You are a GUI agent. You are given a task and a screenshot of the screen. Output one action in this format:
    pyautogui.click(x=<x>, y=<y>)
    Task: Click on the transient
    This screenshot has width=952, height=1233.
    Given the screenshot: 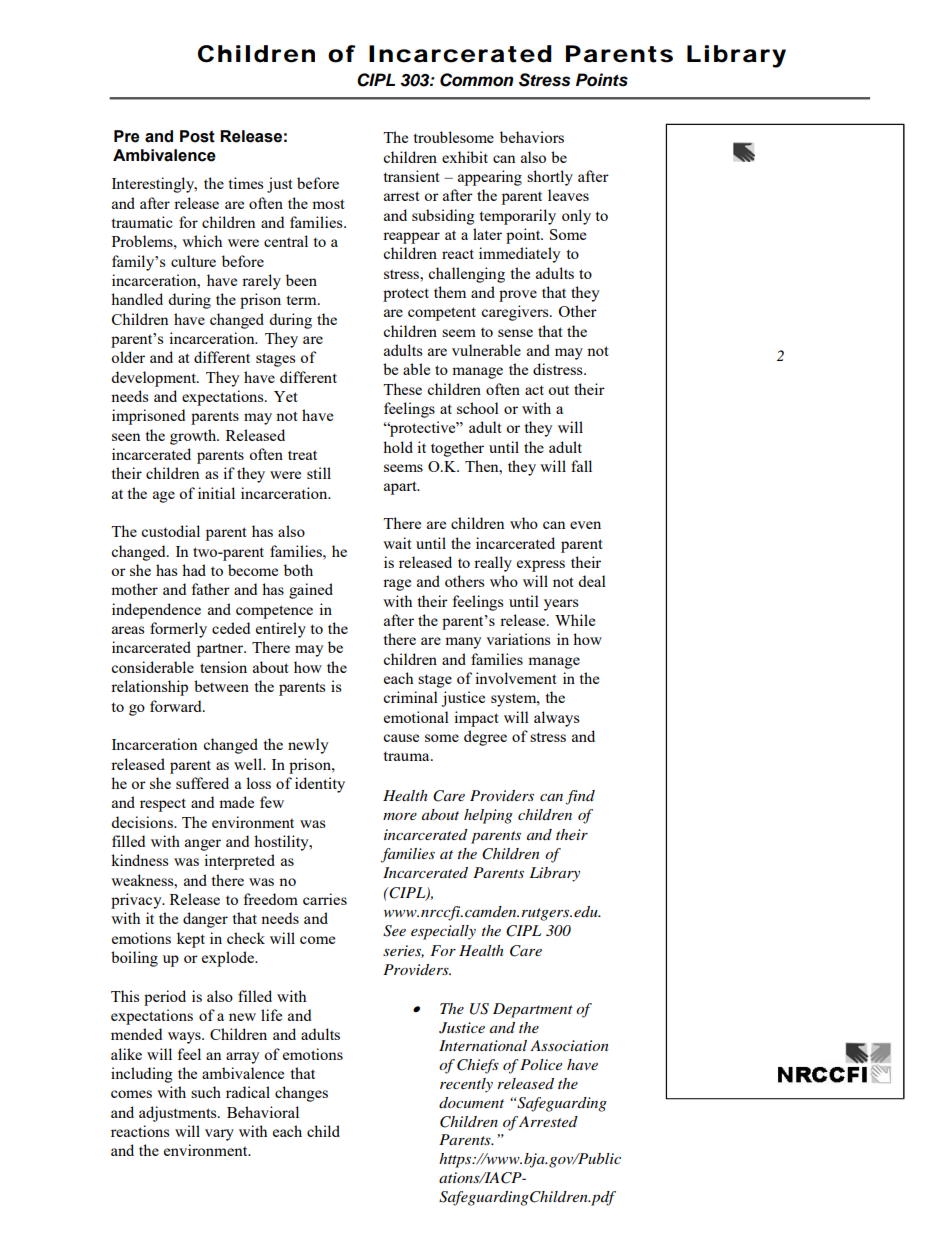 What is the action you would take?
    pyautogui.click(x=411, y=176)
